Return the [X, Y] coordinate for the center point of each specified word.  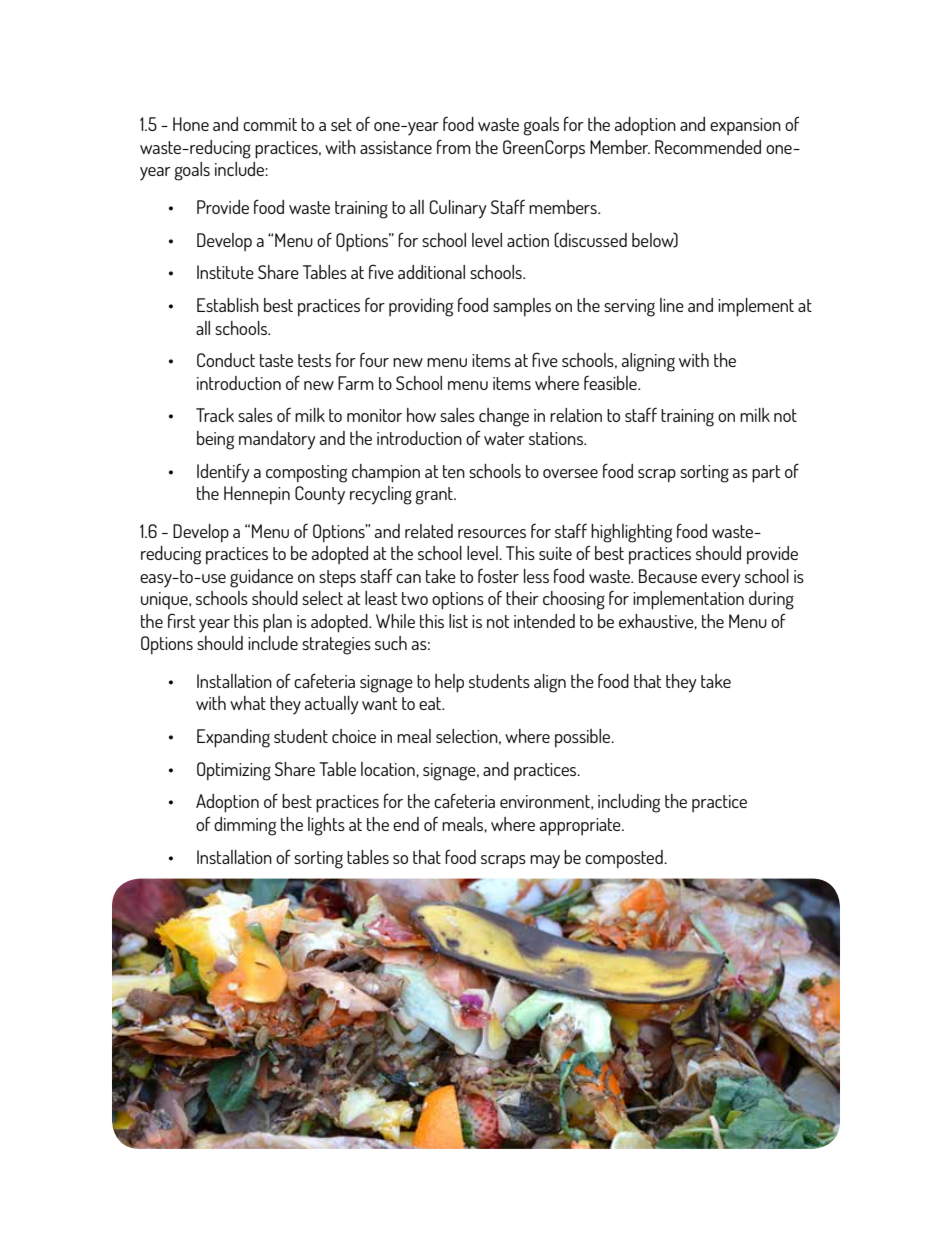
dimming [245, 826]
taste [276, 360]
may [545, 862]
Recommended [708, 147]
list [458, 621]
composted [625, 859]
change [504, 417]
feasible [611, 383]
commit [270, 124]
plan [277, 623]
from [454, 146]
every [721, 581]
